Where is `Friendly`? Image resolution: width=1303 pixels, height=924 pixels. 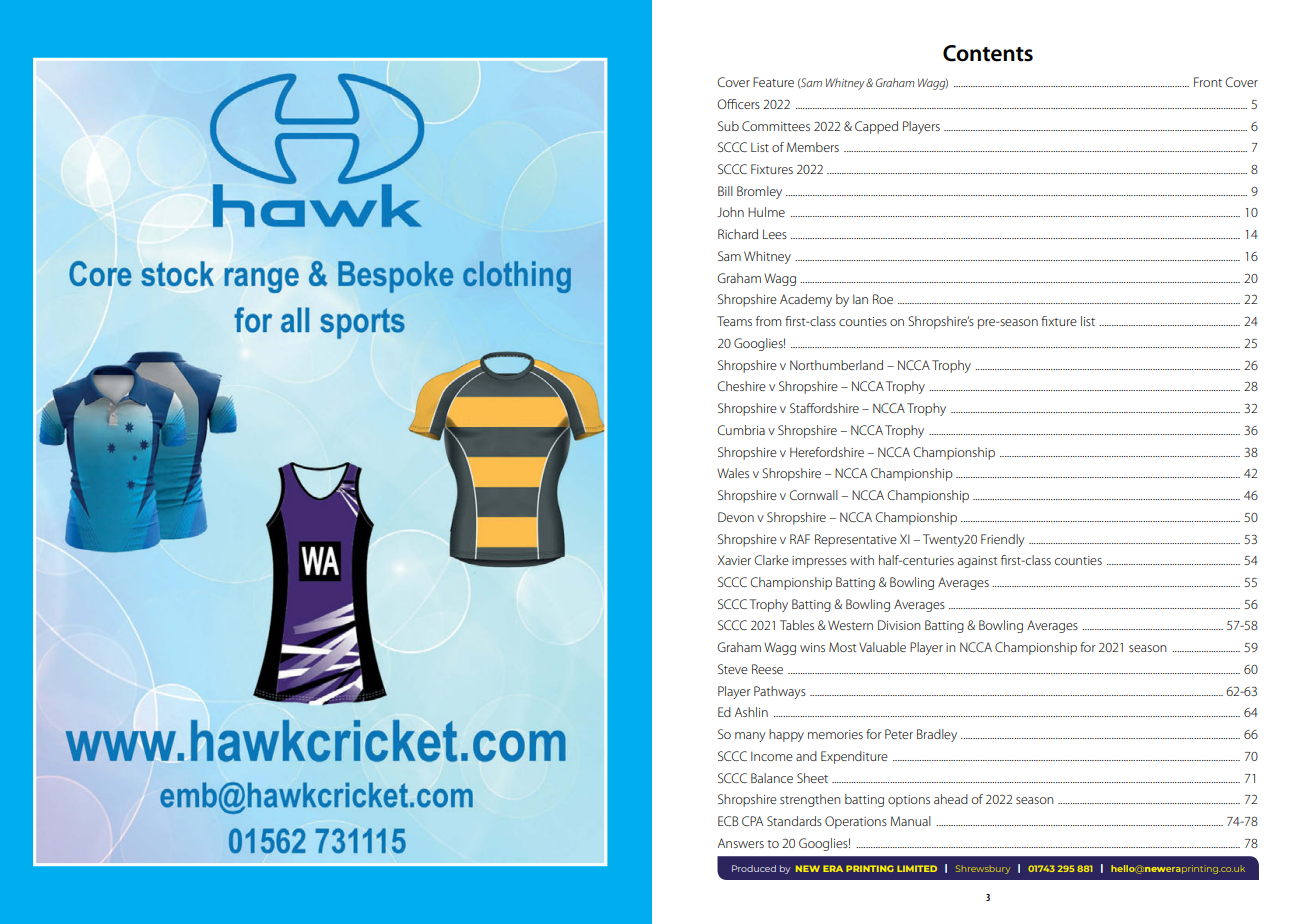 Friendly is located at coordinates (1003, 540).
